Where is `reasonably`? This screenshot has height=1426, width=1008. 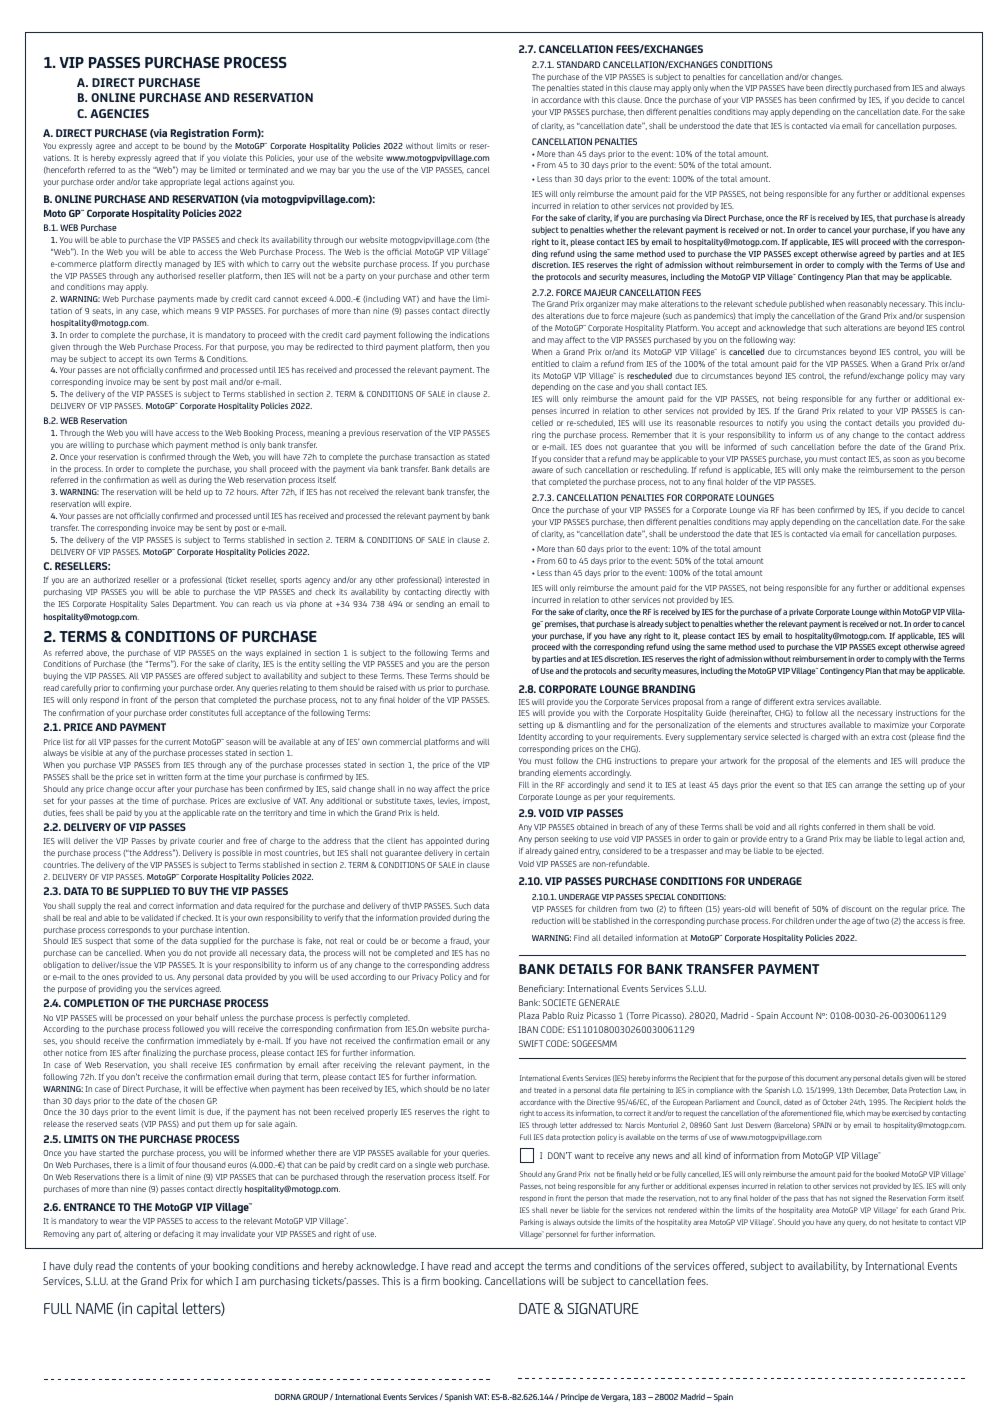 reasonably is located at coordinates (867, 305).
